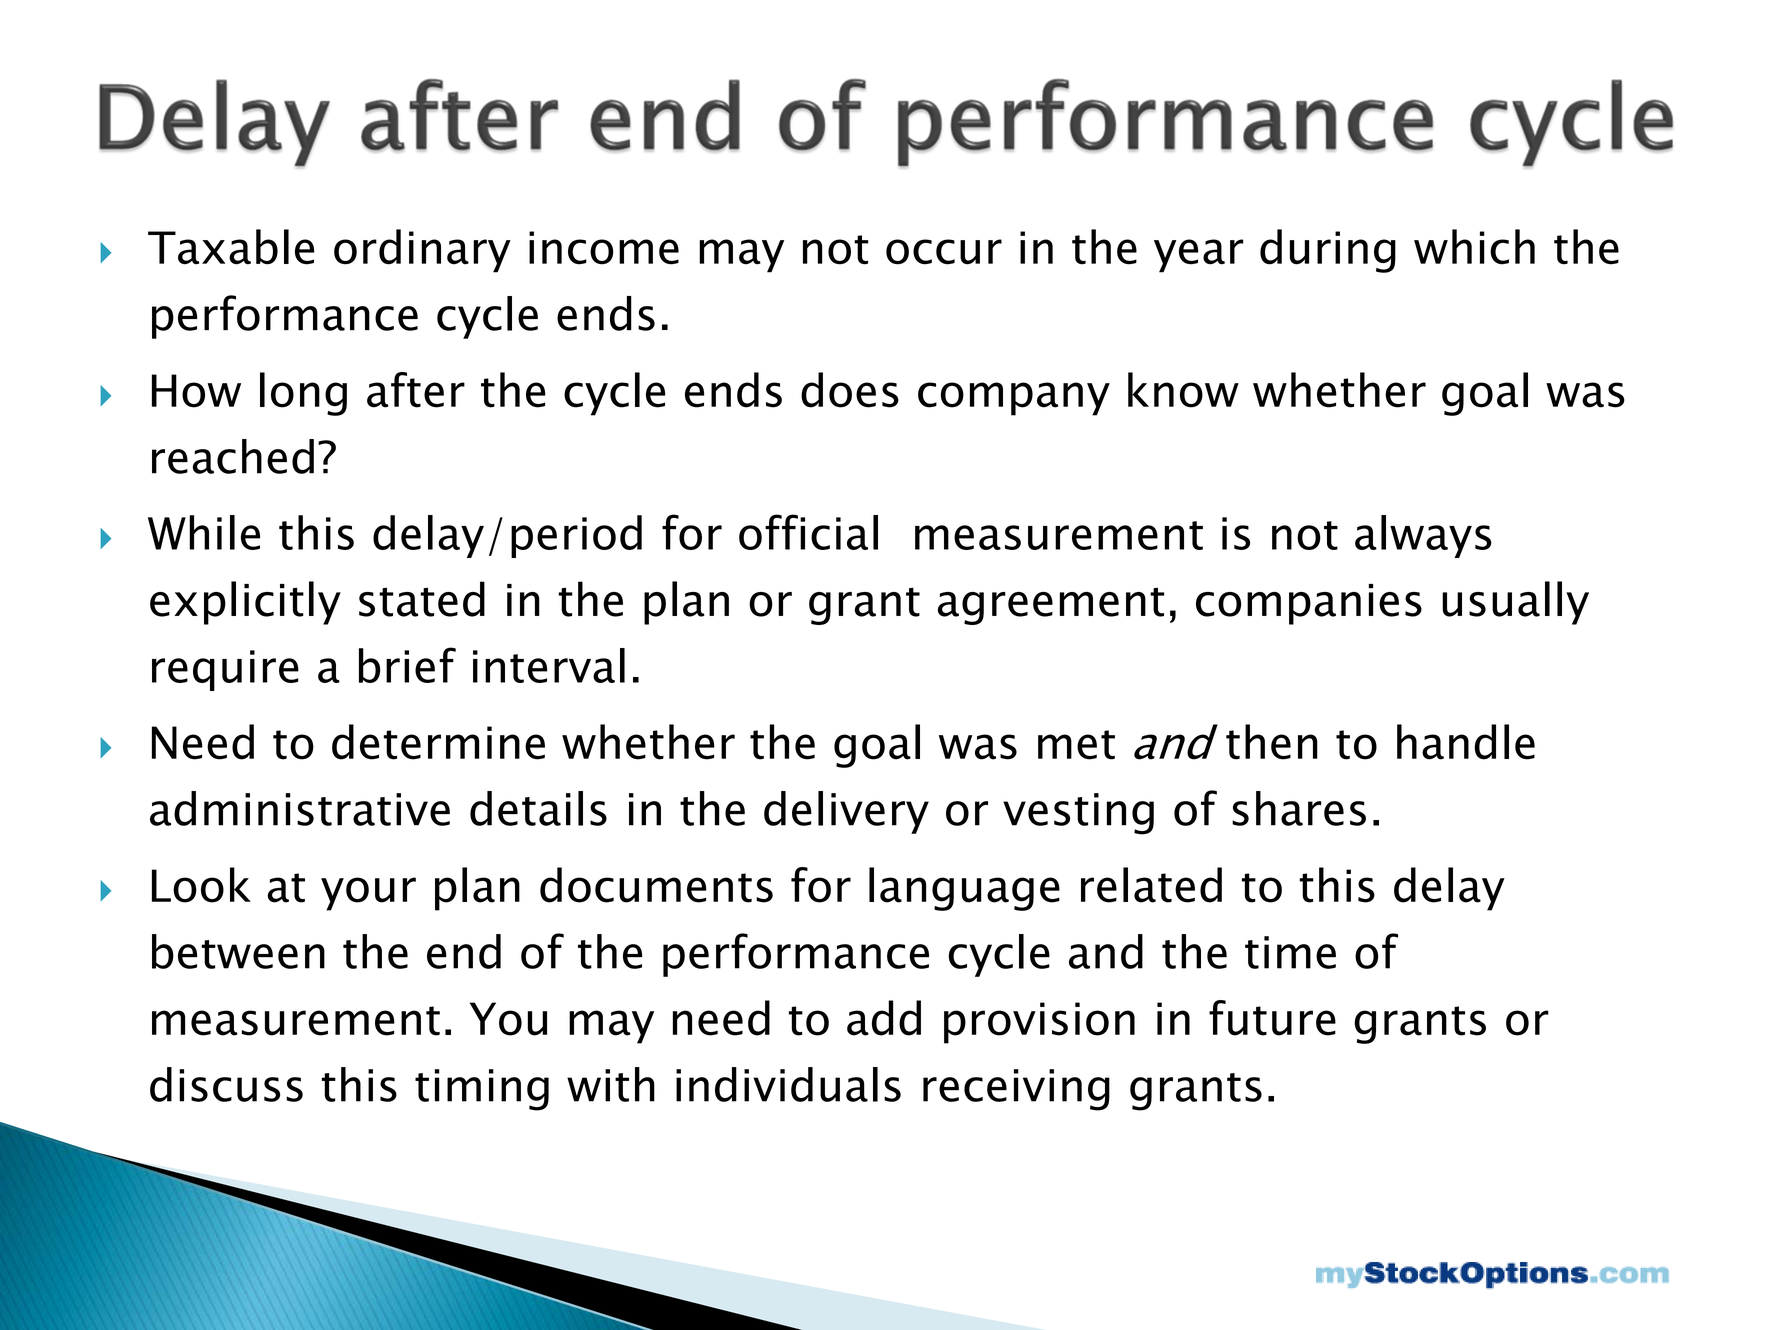 The height and width of the screenshot is (1330, 1773). I want to click on stated, so click(422, 599).
